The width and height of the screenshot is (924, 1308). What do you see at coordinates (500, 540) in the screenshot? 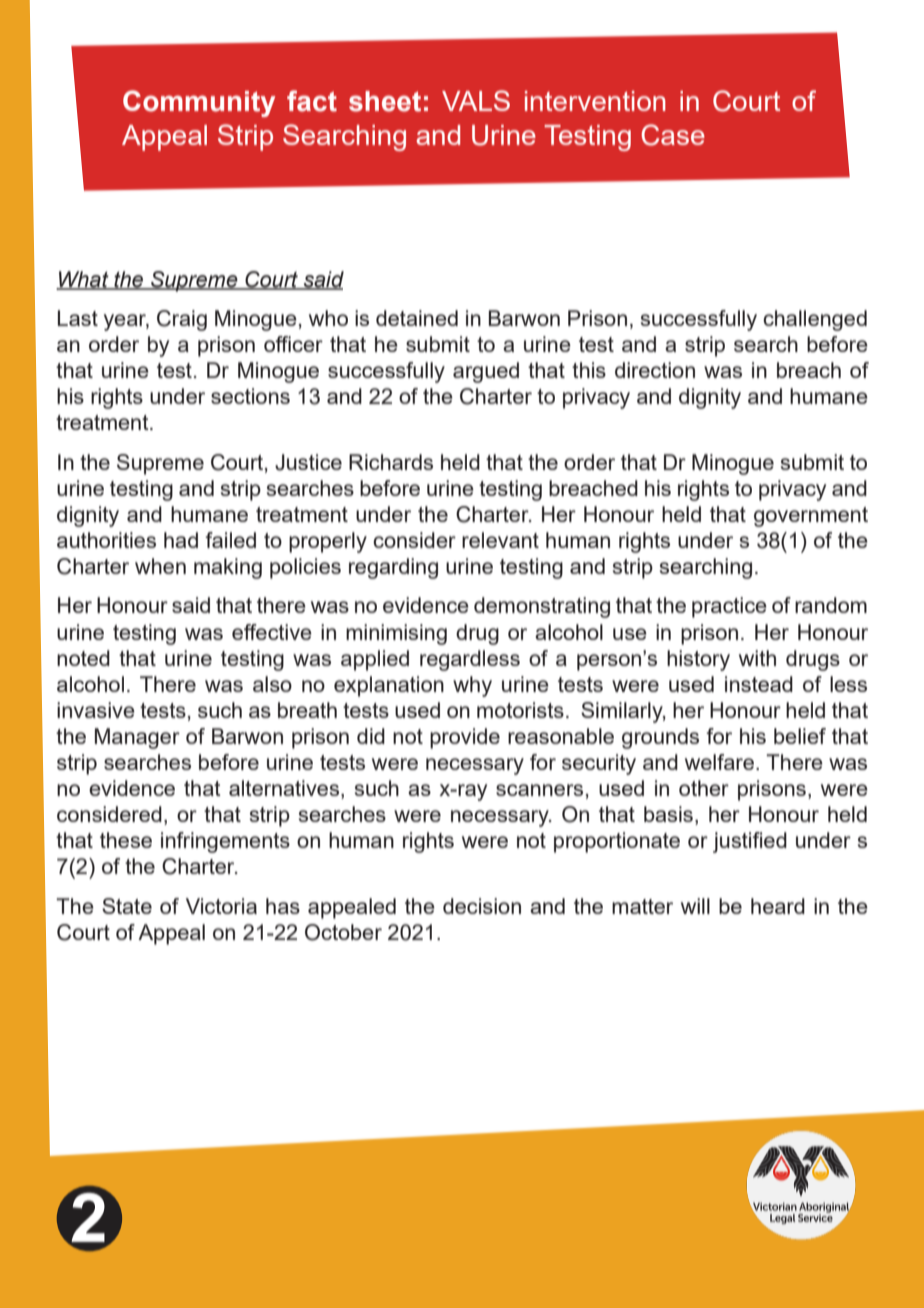
I see `relevant` at bounding box center [500, 540].
